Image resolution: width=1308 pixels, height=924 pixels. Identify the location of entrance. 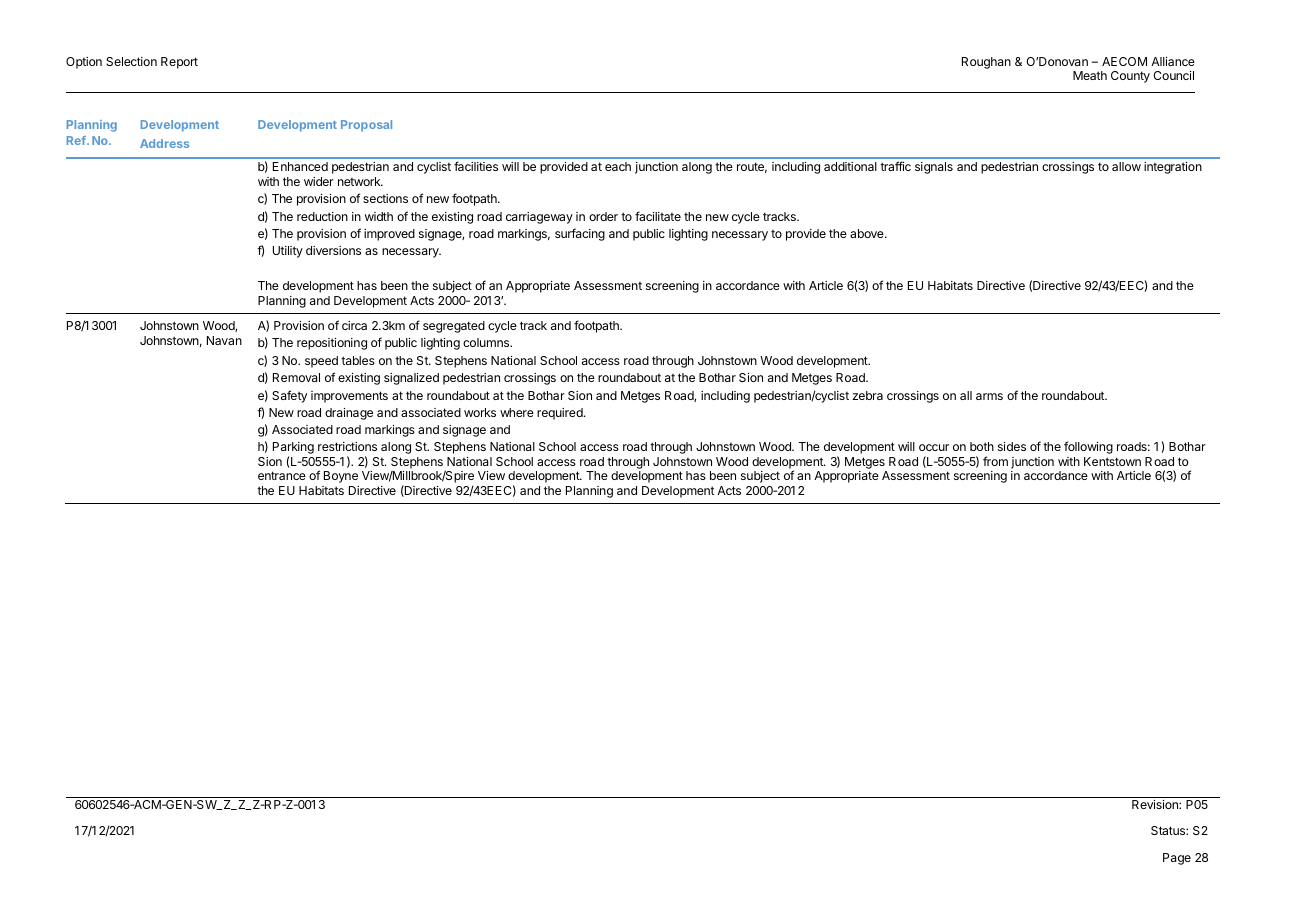
(282, 475).
